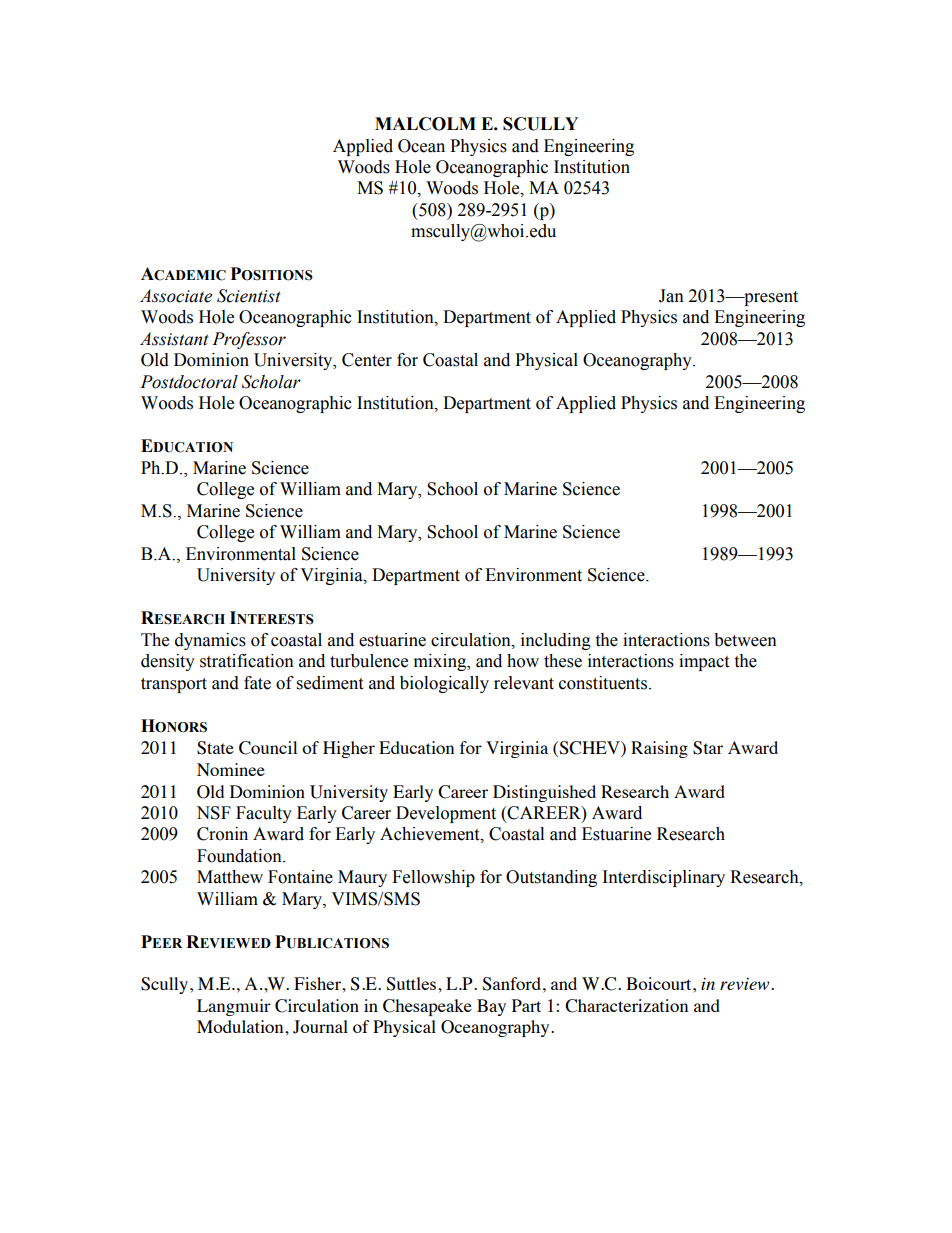 Image resolution: width=952 pixels, height=1233 pixels. I want to click on Scholar, so click(271, 382).
